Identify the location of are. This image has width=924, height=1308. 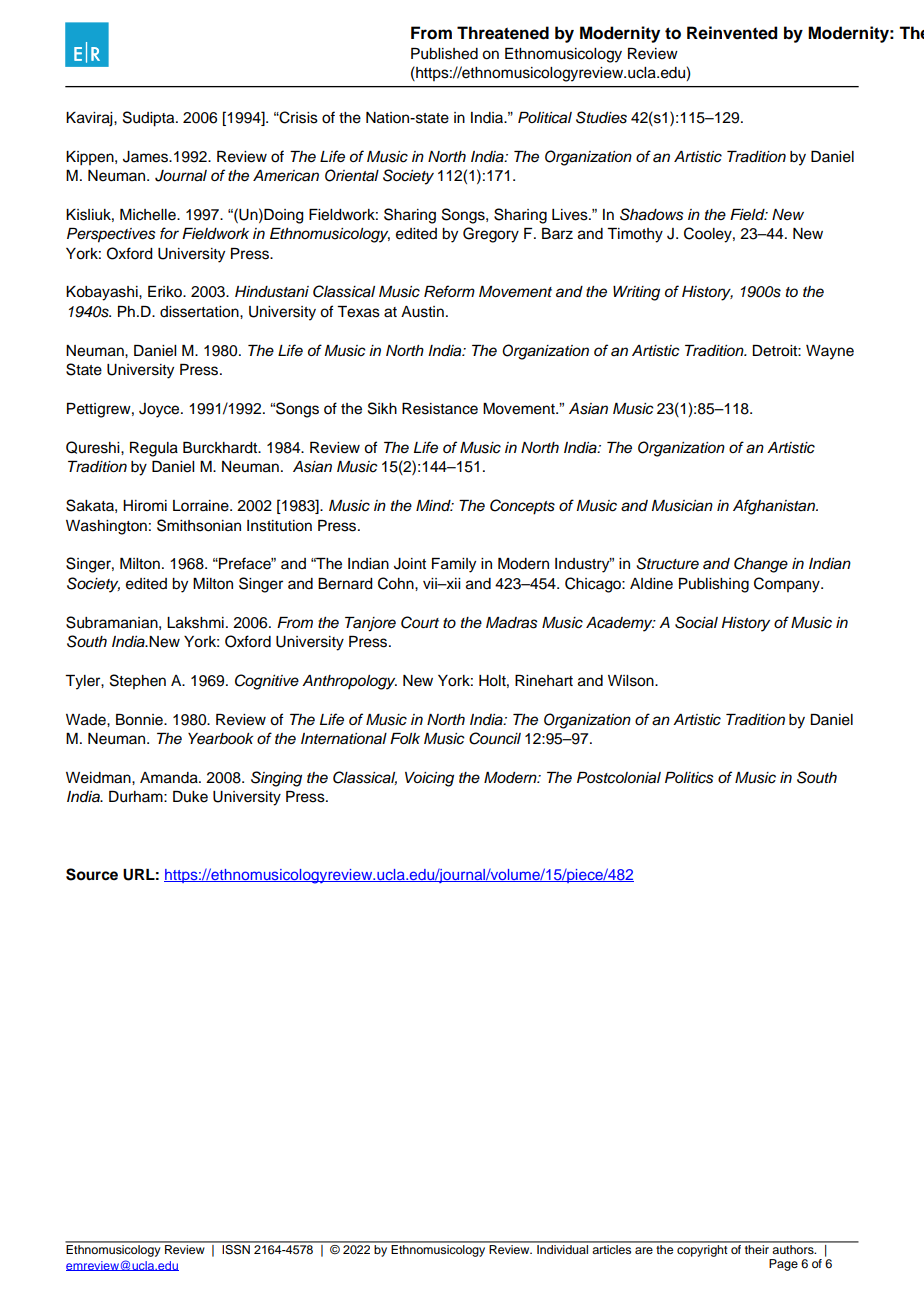
(644, 1250).
